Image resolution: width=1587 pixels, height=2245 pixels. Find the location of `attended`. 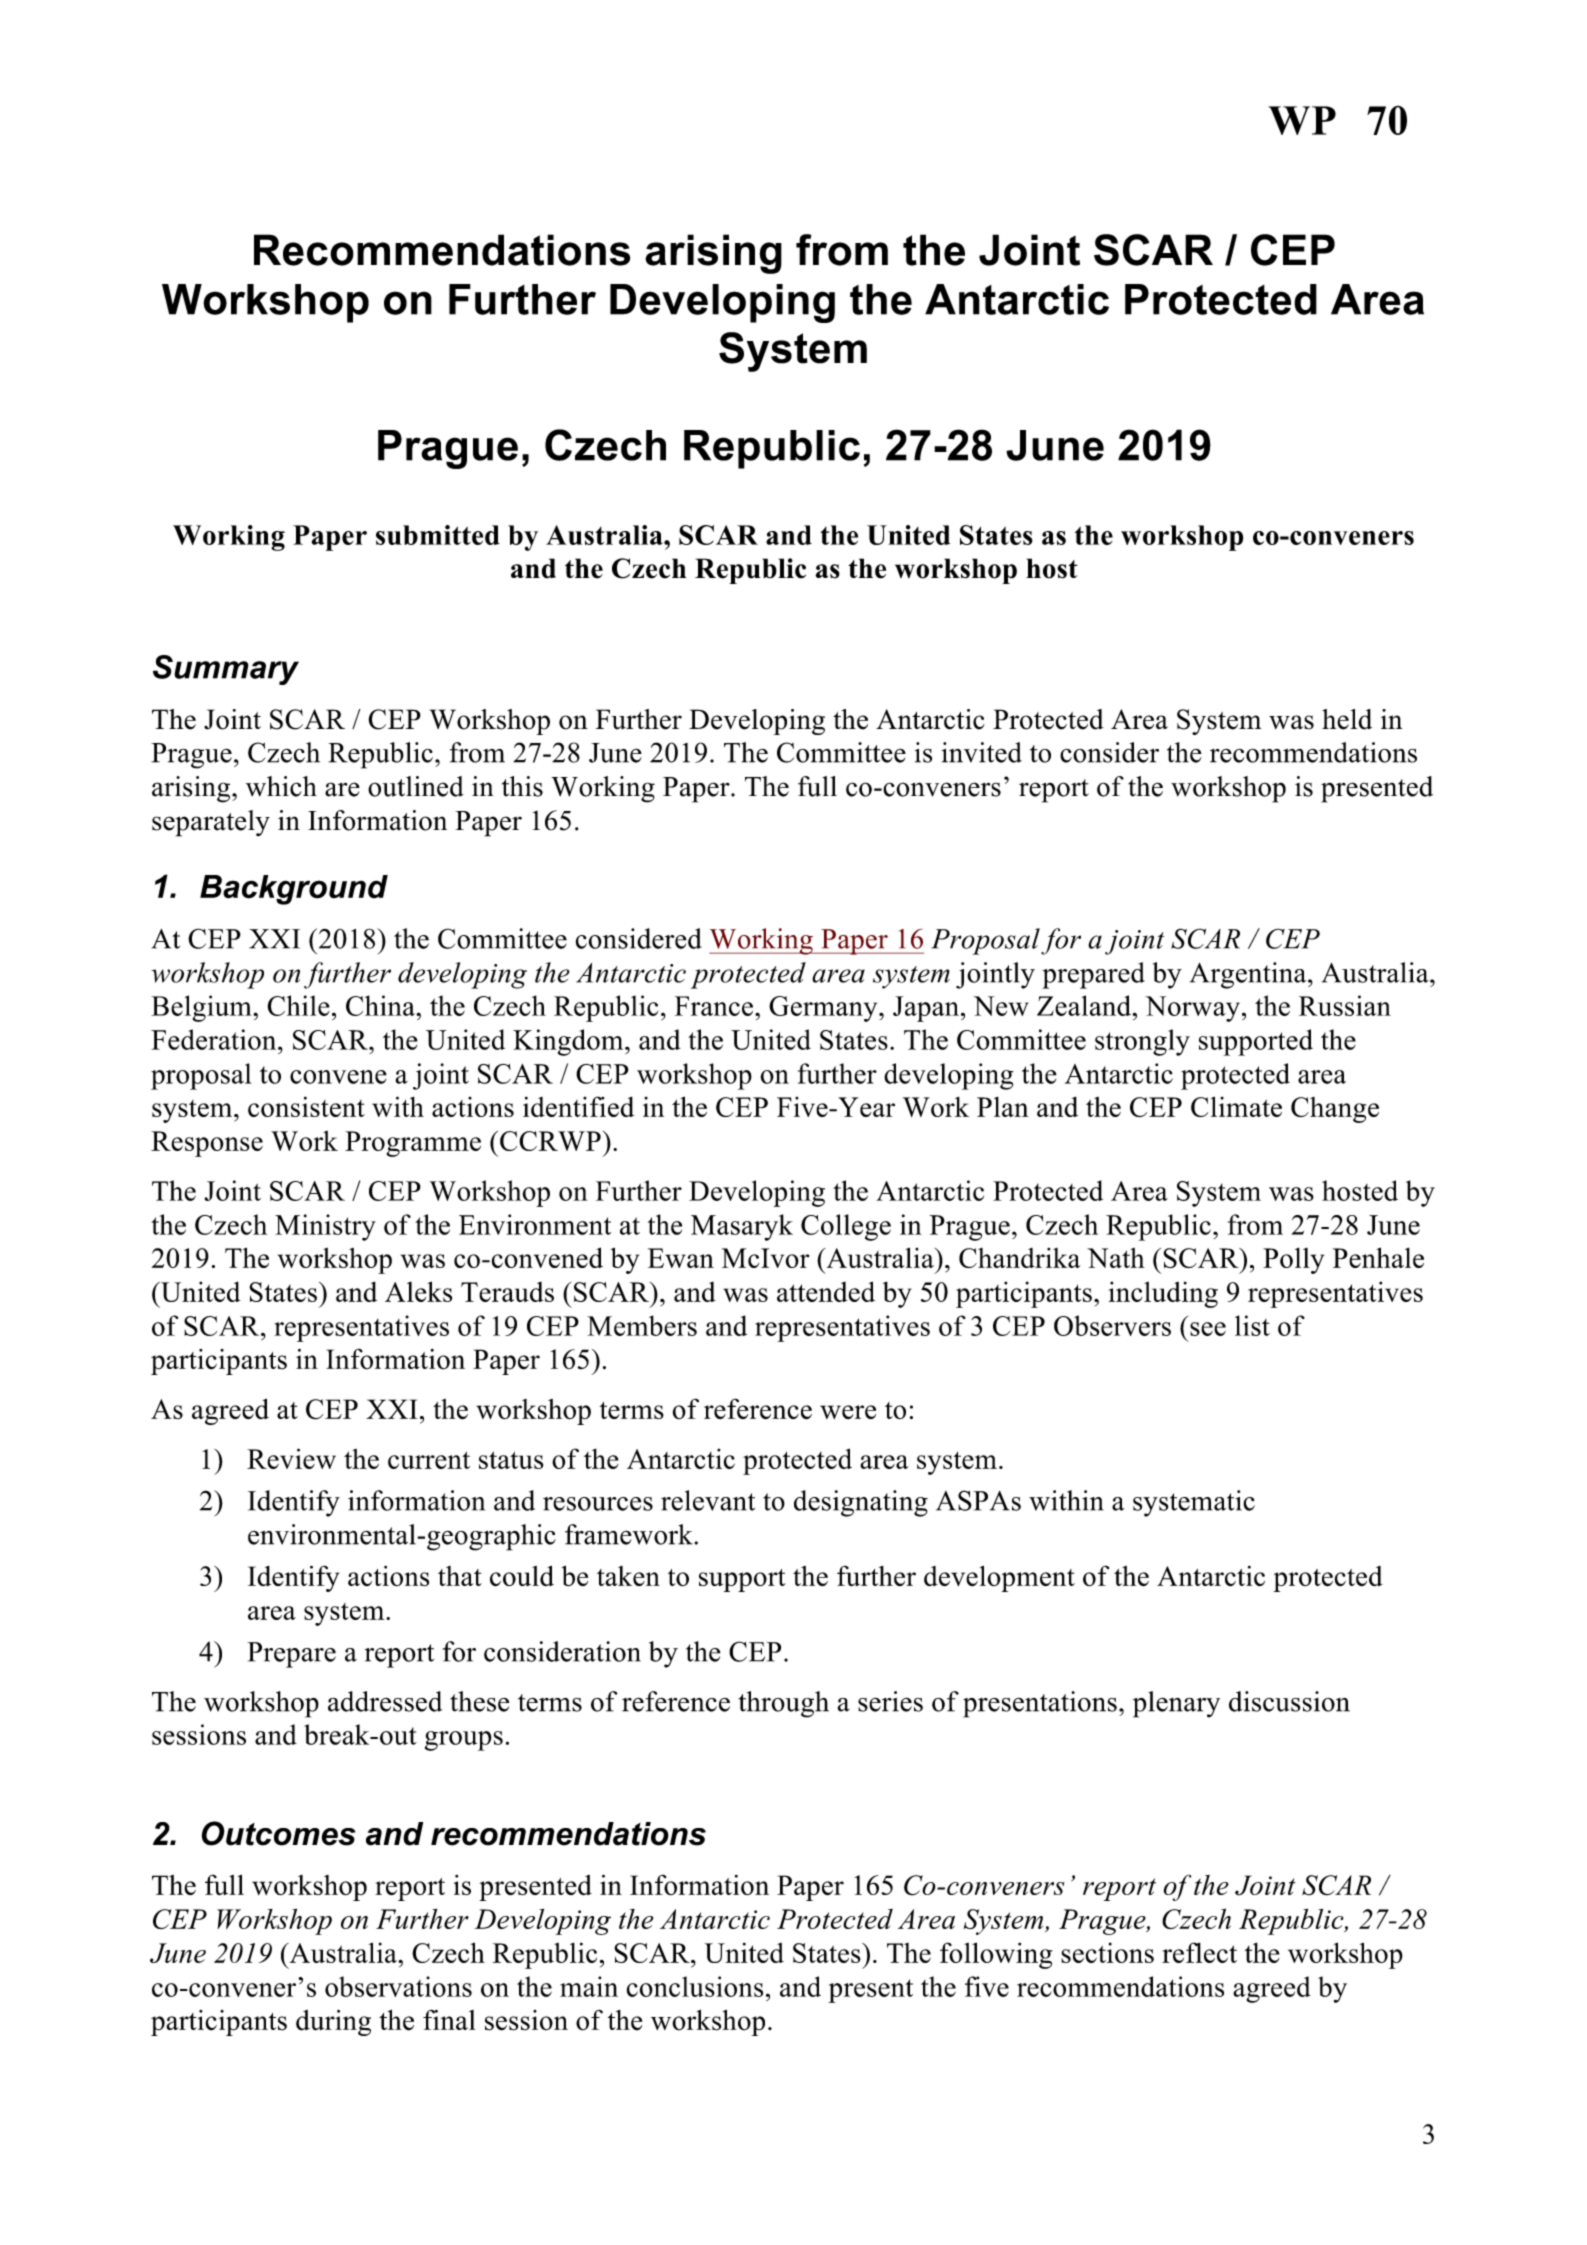

attended is located at coordinates (826, 1291).
